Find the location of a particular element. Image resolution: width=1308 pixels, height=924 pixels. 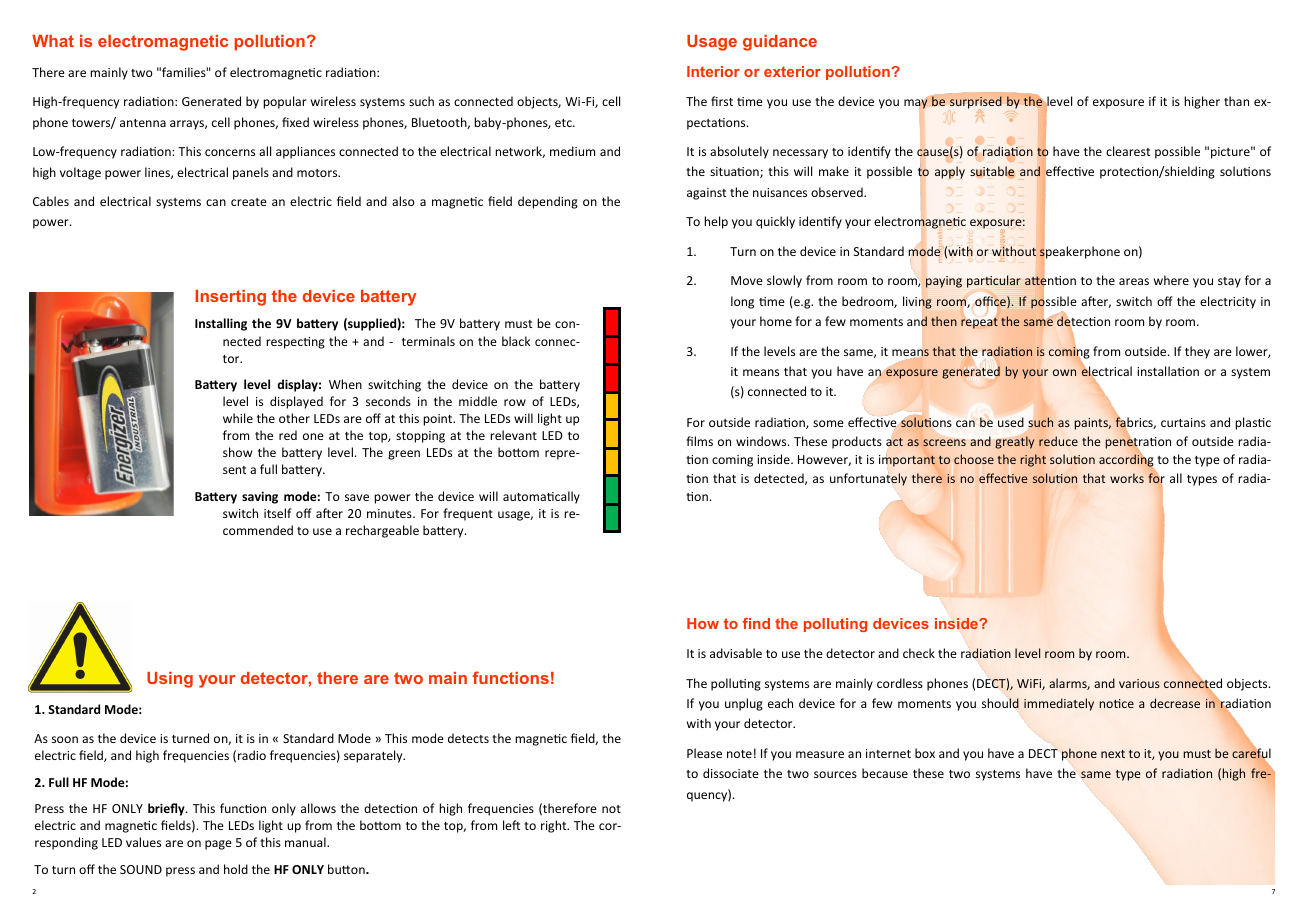

Interior is located at coordinates (713, 71).
